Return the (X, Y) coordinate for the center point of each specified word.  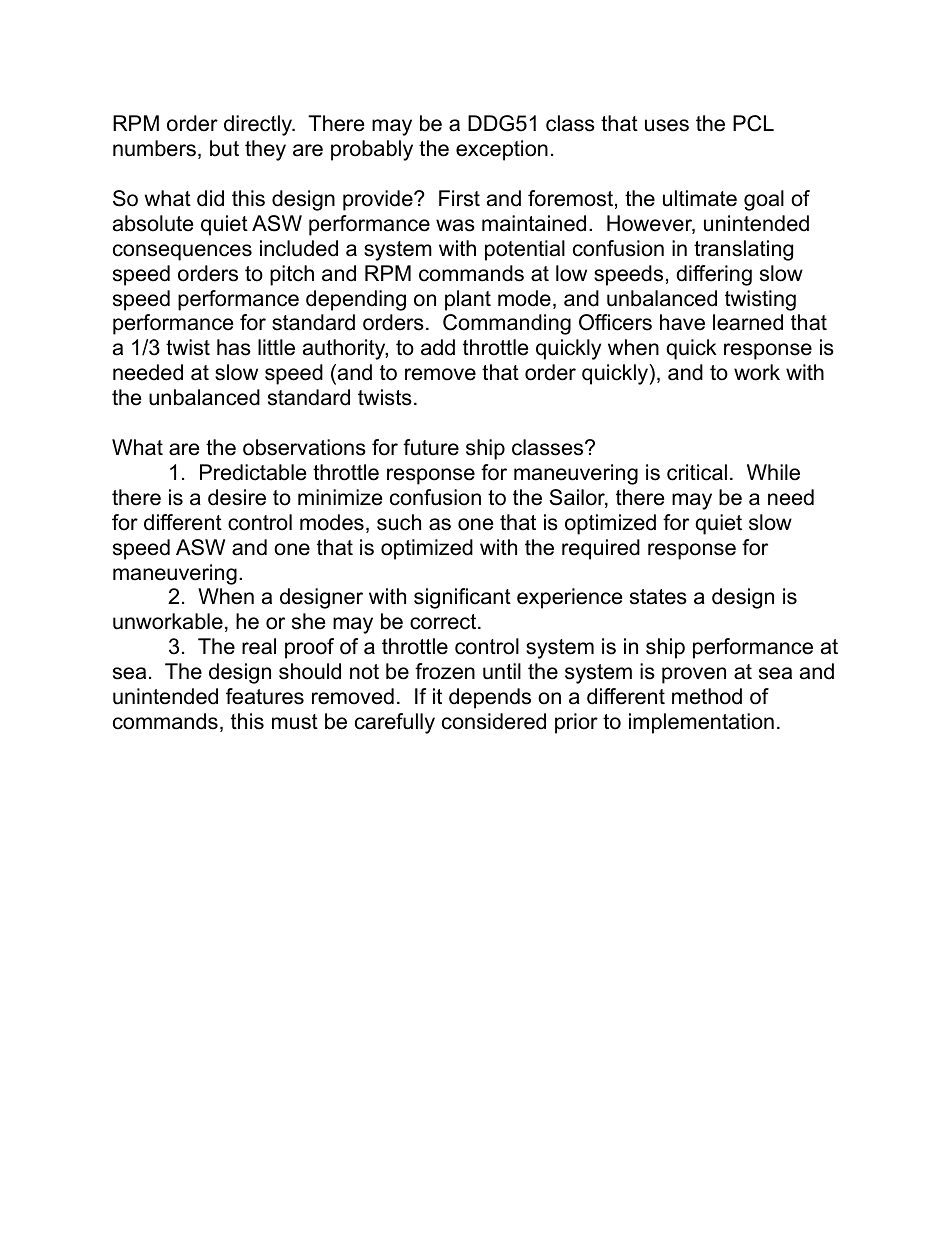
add (438, 347)
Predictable (253, 472)
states (658, 597)
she (308, 621)
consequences (182, 252)
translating (743, 250)
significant (462, 598)
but (224, 148)
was (455, 225)
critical (697, 472)
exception (502, 150)
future (431, 447)
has (234, 347)
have (682, 322)
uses (667, 125)
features (265, 696)
